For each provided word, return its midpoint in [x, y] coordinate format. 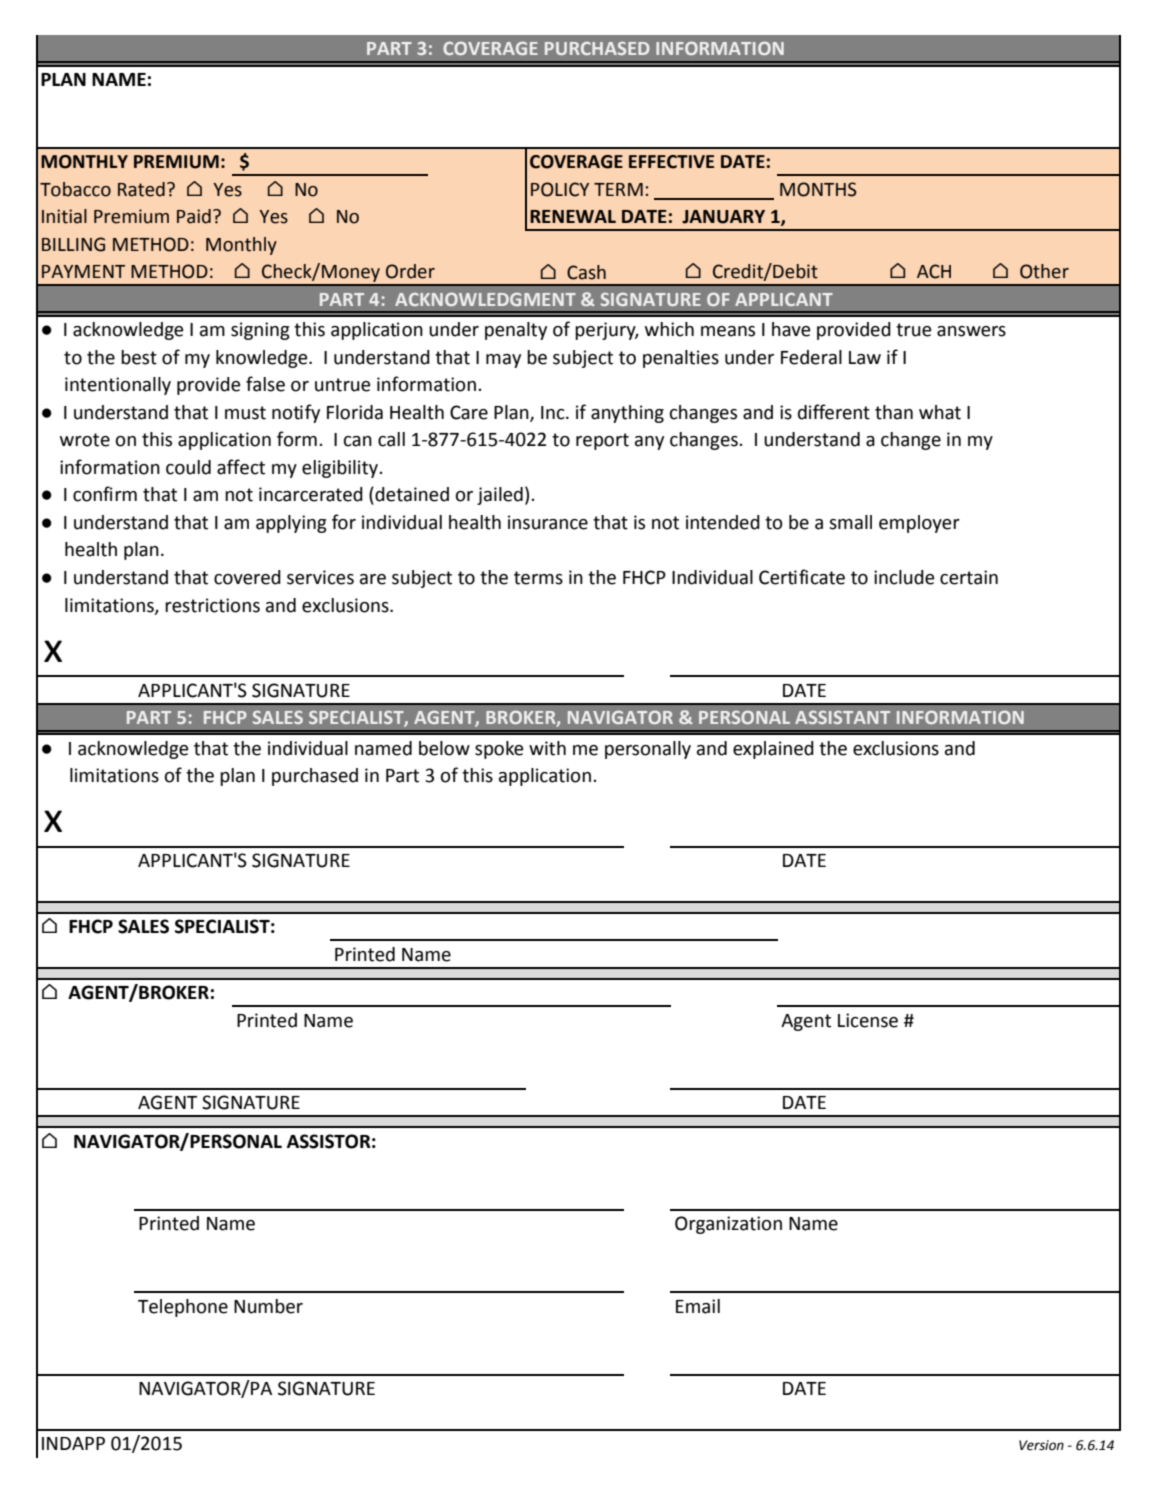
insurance [548, 522]
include [904, 577]
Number [268, 1306]
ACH [934, 271]
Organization [728, 1225]
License [868, 1020]
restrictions [212, 605]
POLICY [560, 189]
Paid [194, 216]
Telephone [183, 1308]
